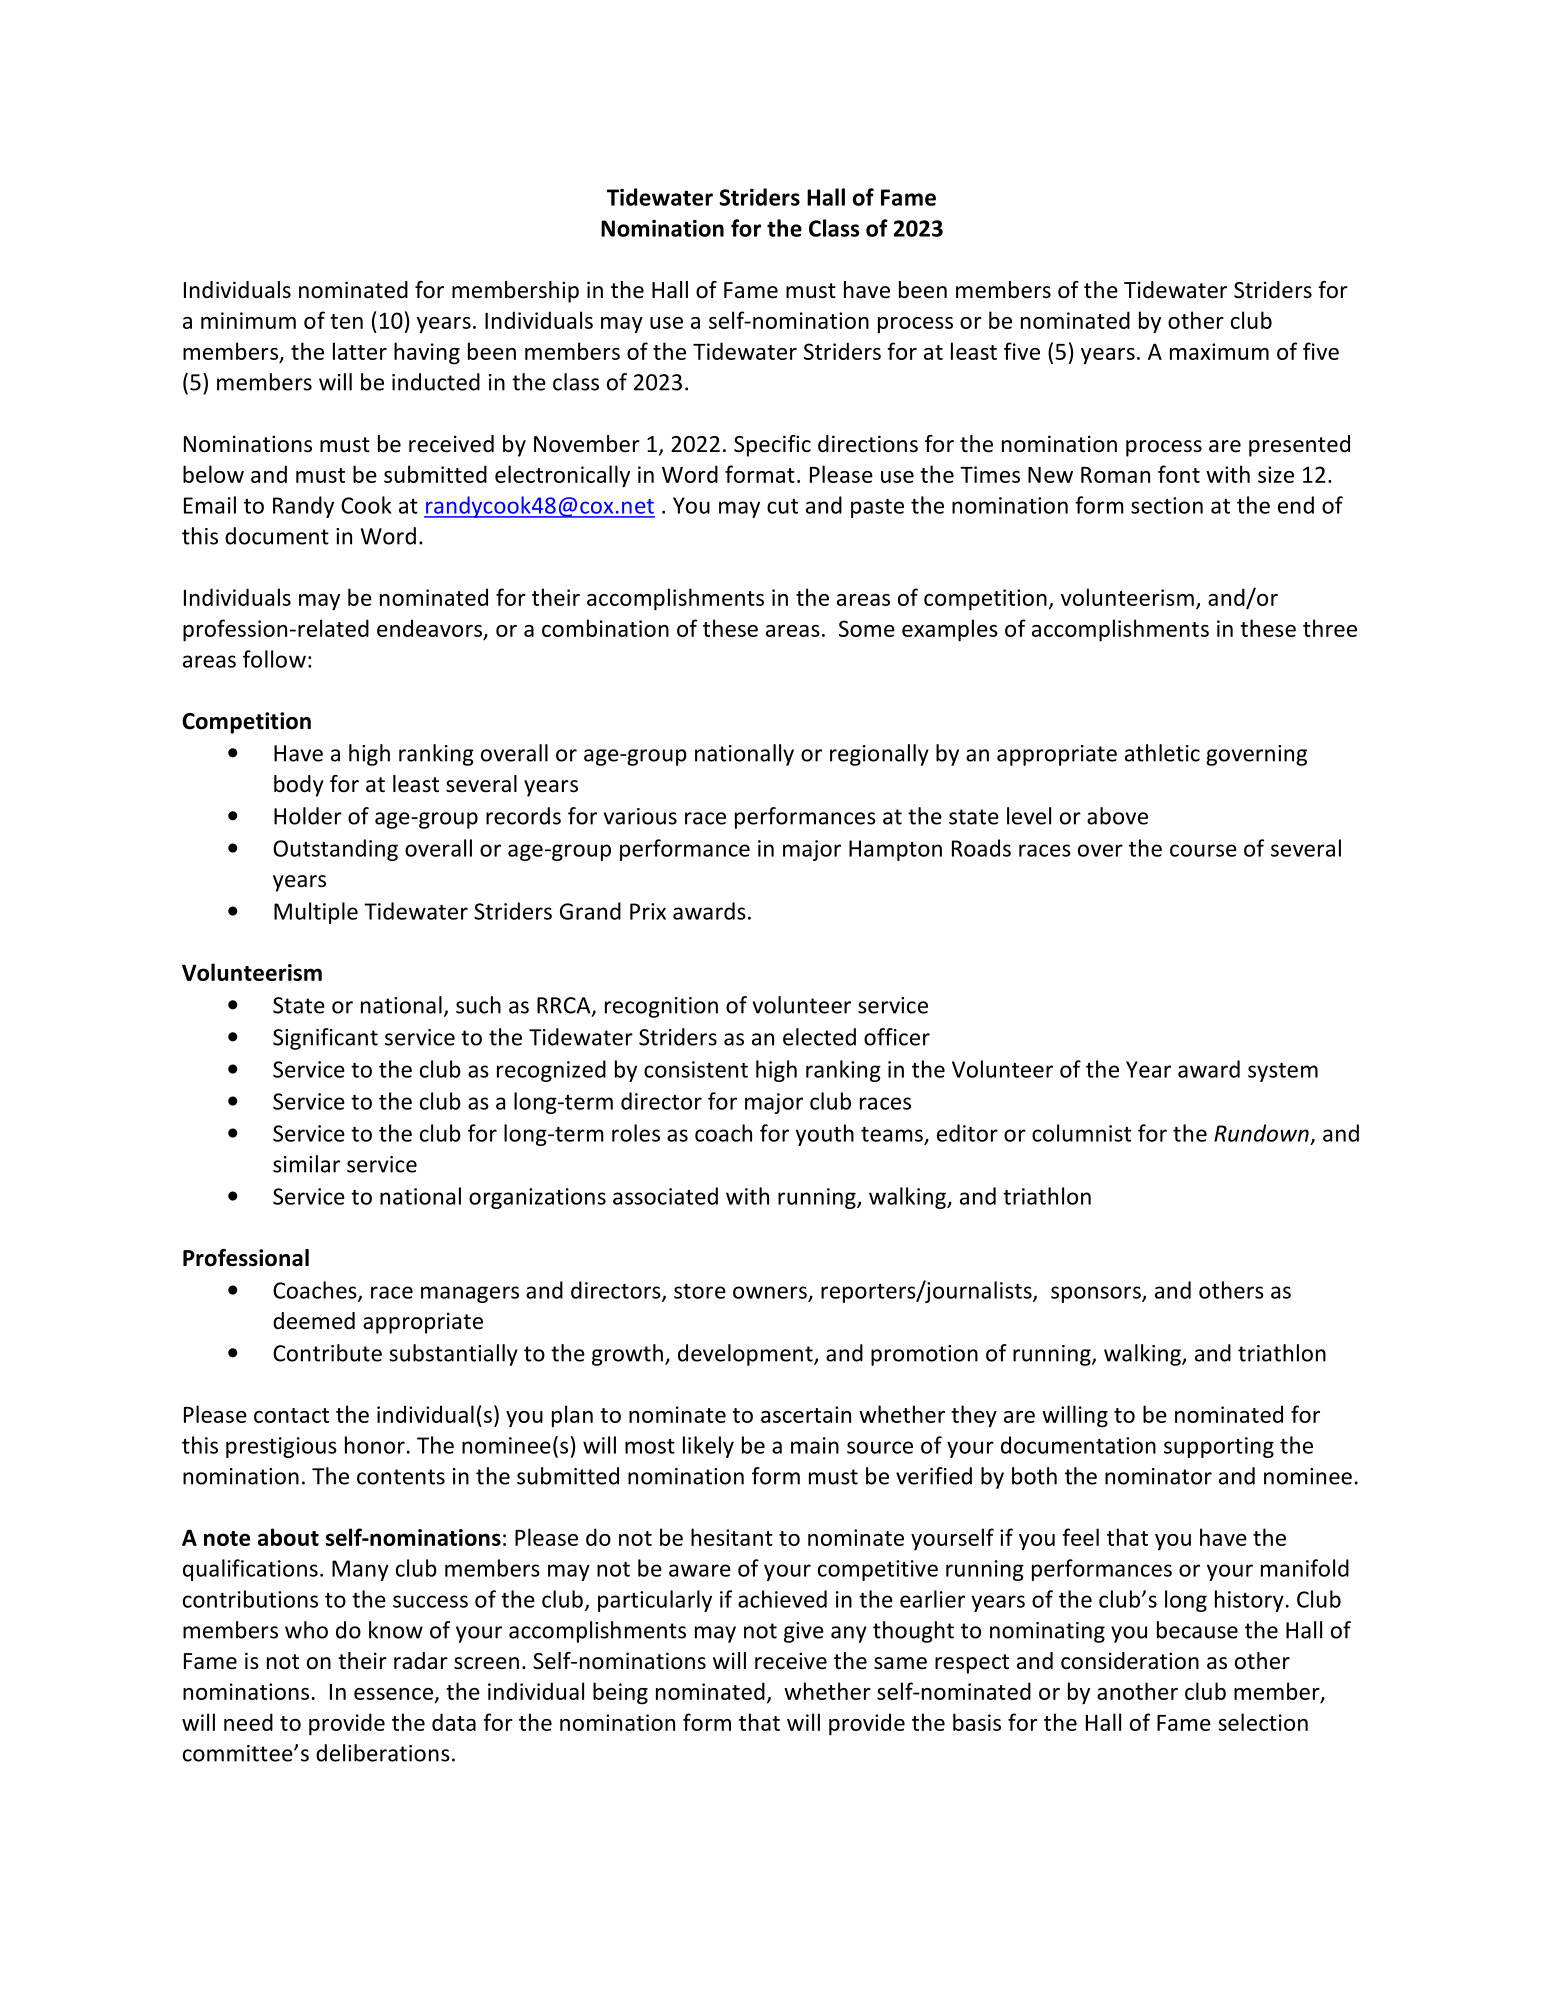 Image resolution: width=1544 pixels, height=1998 pixels. Describe the element at coordinates (772, 446) in the page. I see `Specific` at that location.
